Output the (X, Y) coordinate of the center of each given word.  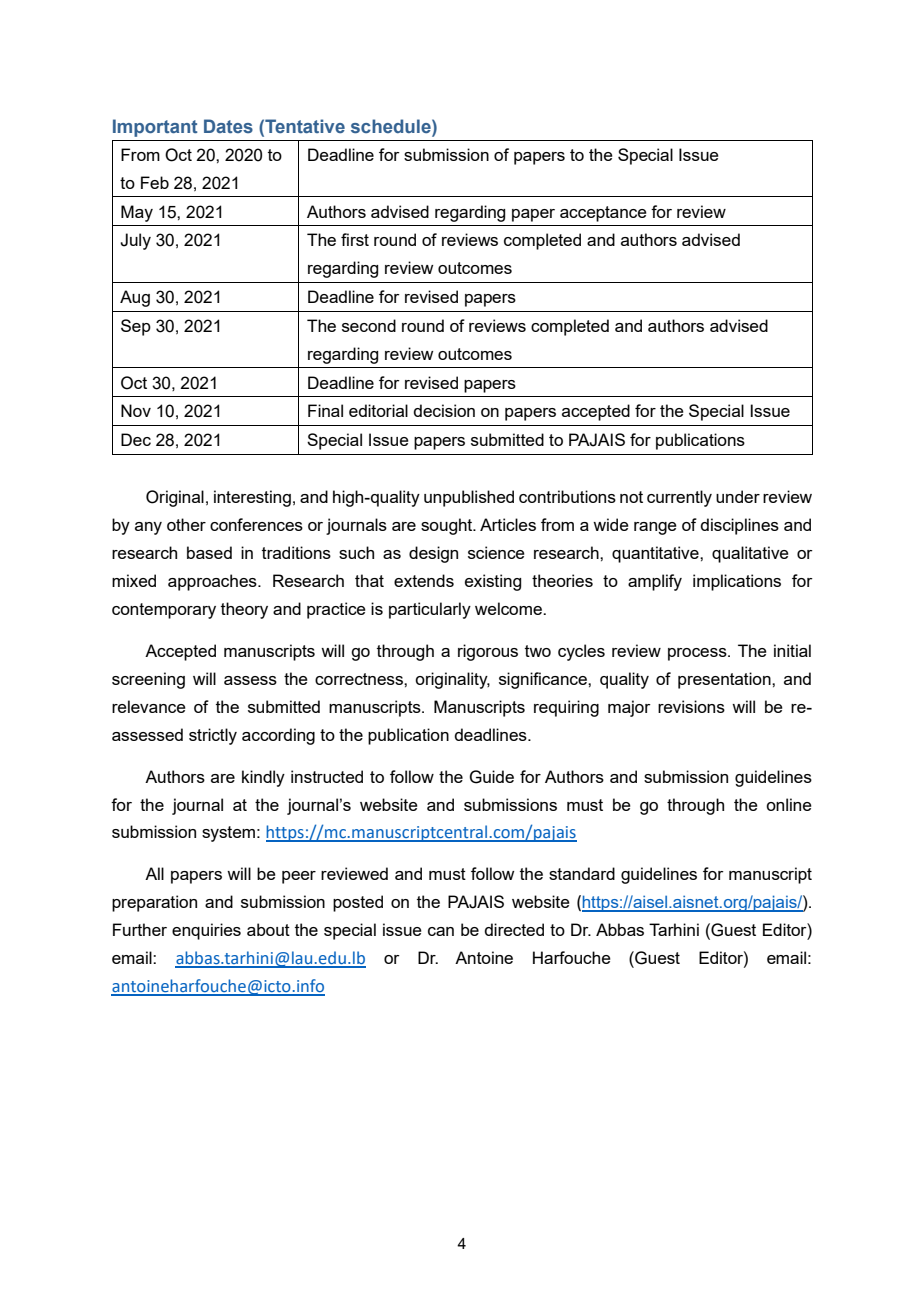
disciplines (739, 526)
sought (448, 526)
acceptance (603, 214)
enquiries (206, 931)
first (355, 239)
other (186, 524)
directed (514, 929)
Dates (228, 126)
